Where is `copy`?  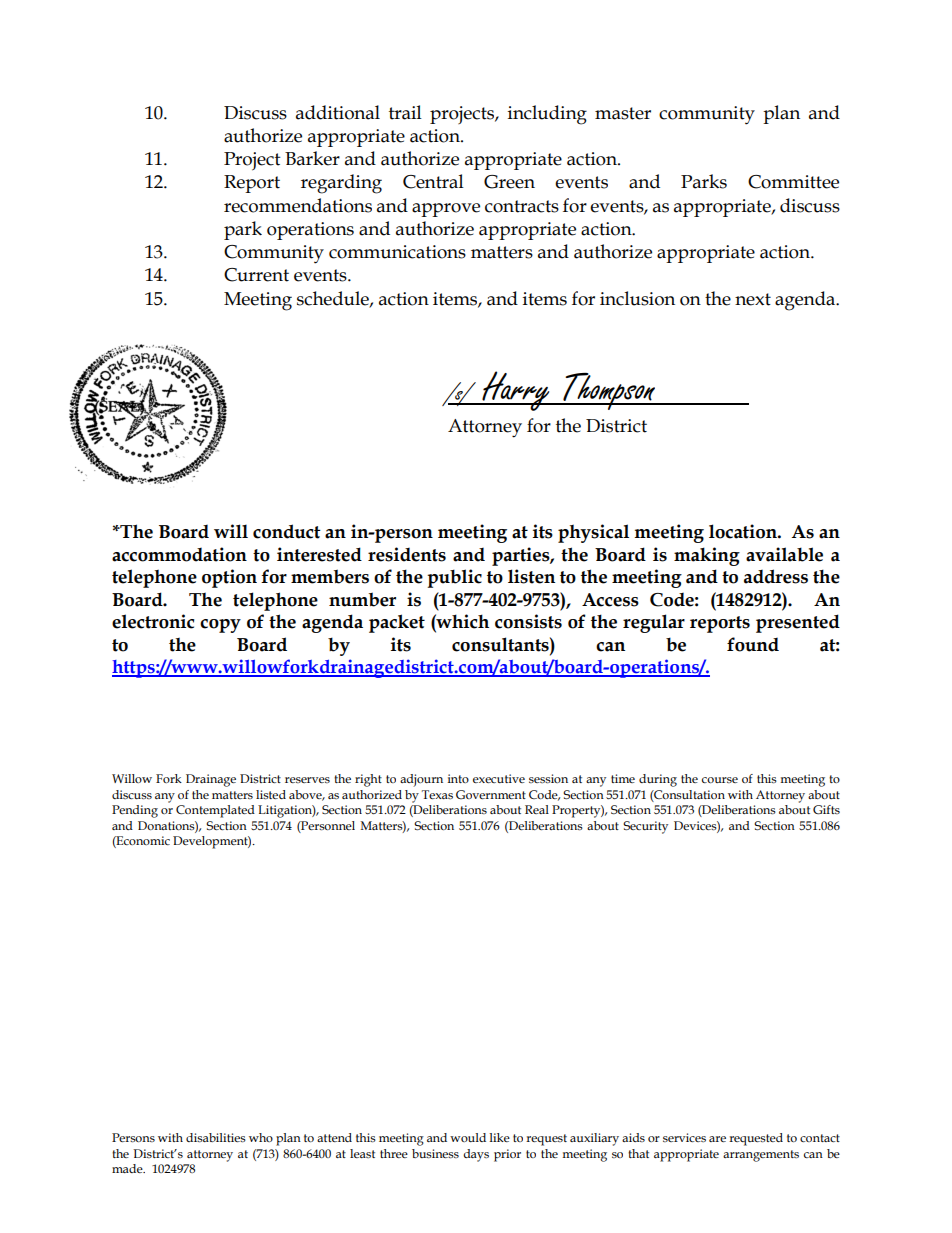 copy is located at coordinates (220, 626).
